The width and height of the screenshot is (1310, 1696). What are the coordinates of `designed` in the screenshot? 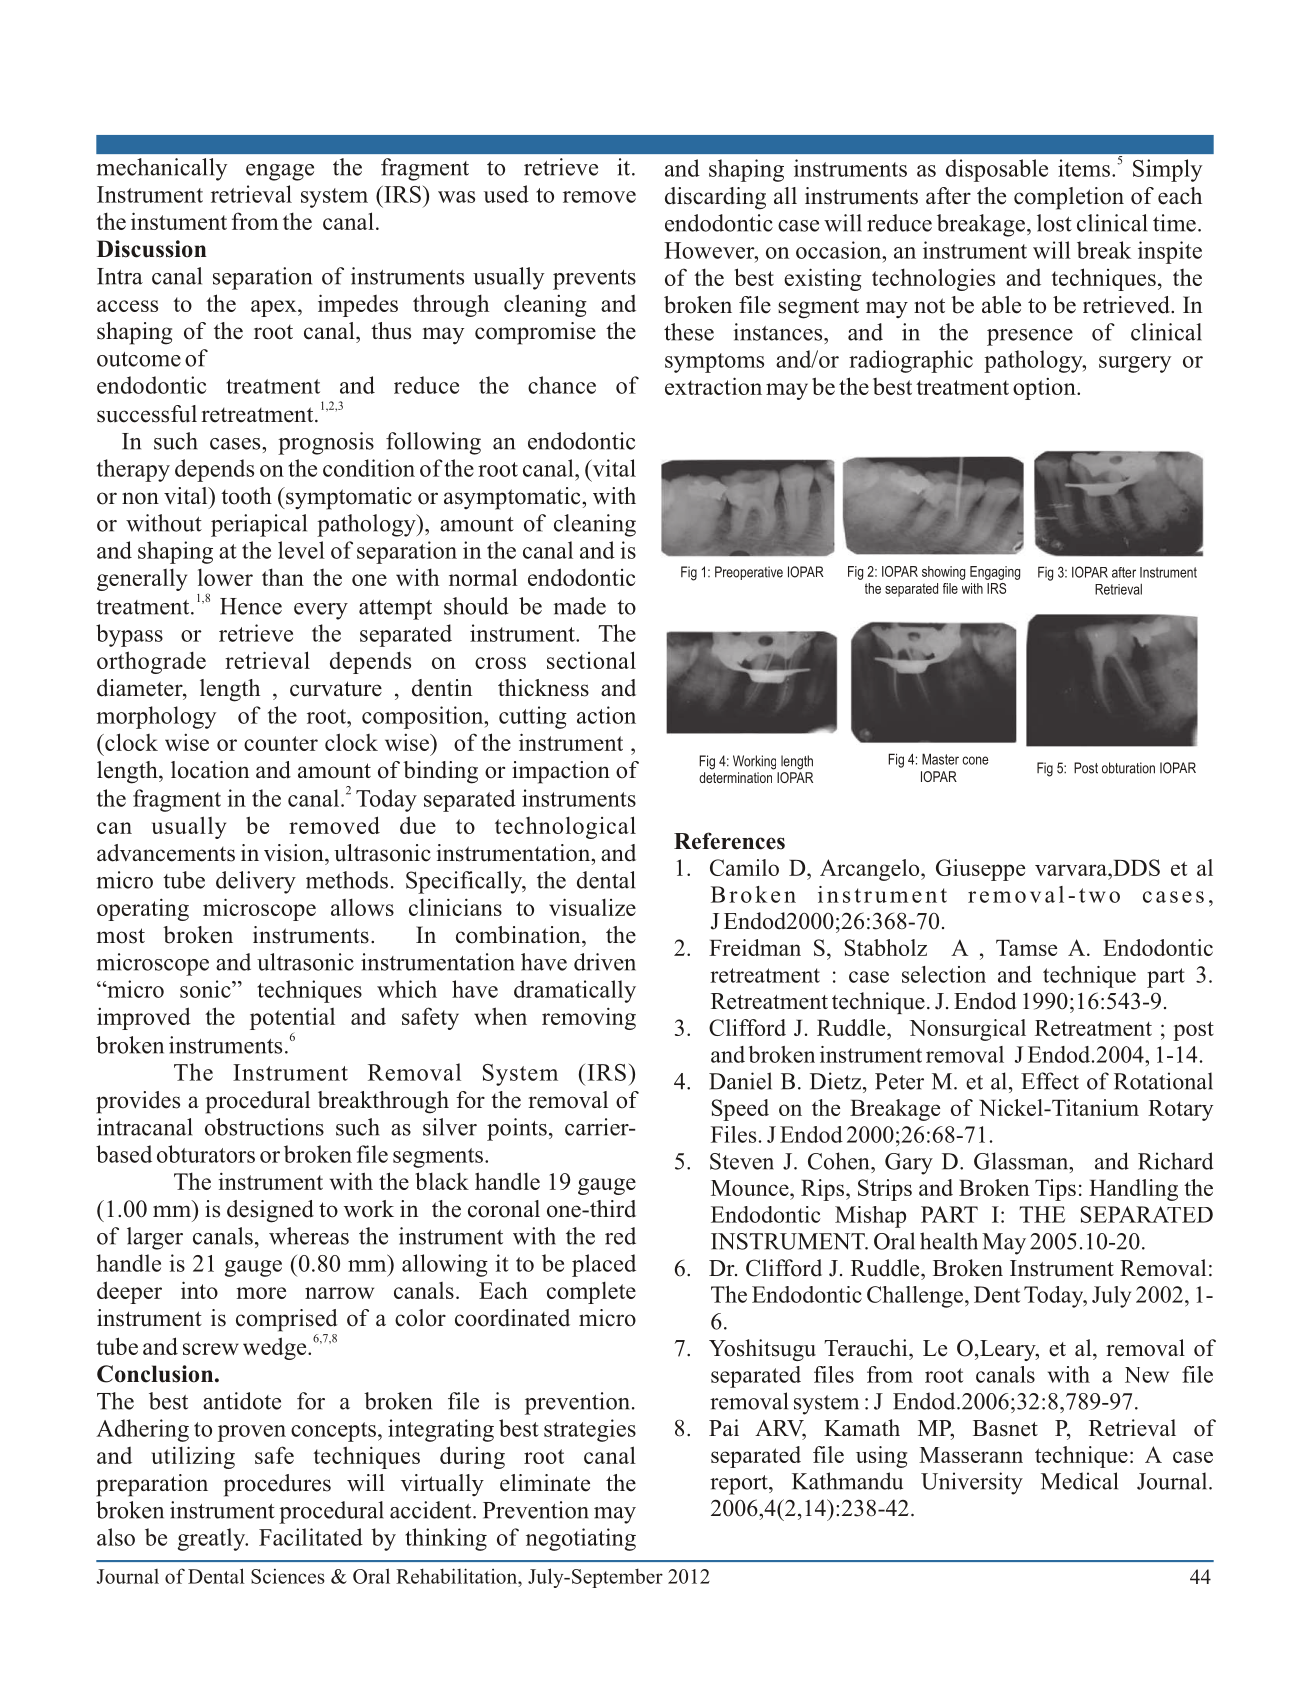 It's located at (270, 1211).
